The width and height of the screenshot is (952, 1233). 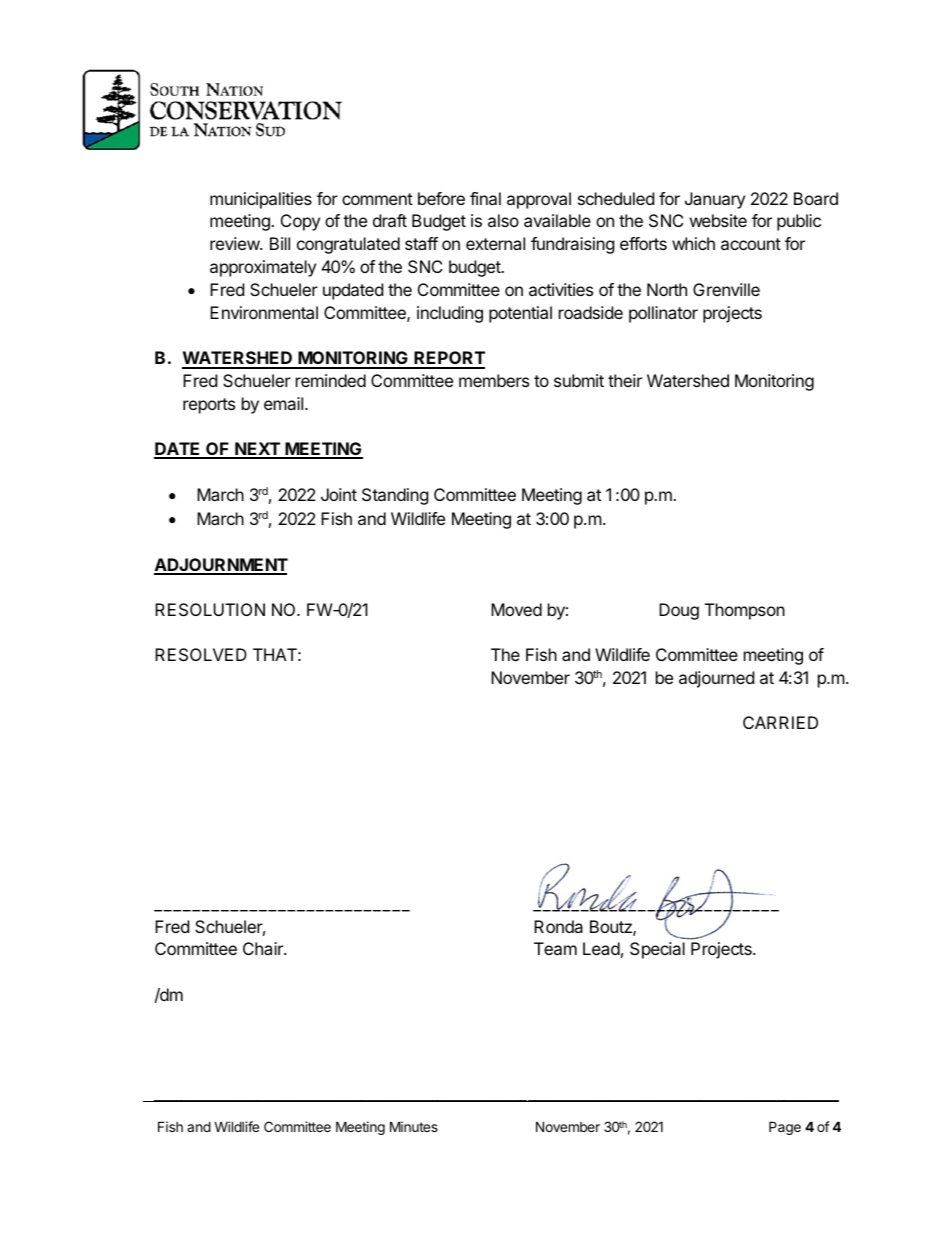 What do you see at coordinates (745, 611) in the screenshot?
I see `Thompson` at bounding box center [745, 611].
